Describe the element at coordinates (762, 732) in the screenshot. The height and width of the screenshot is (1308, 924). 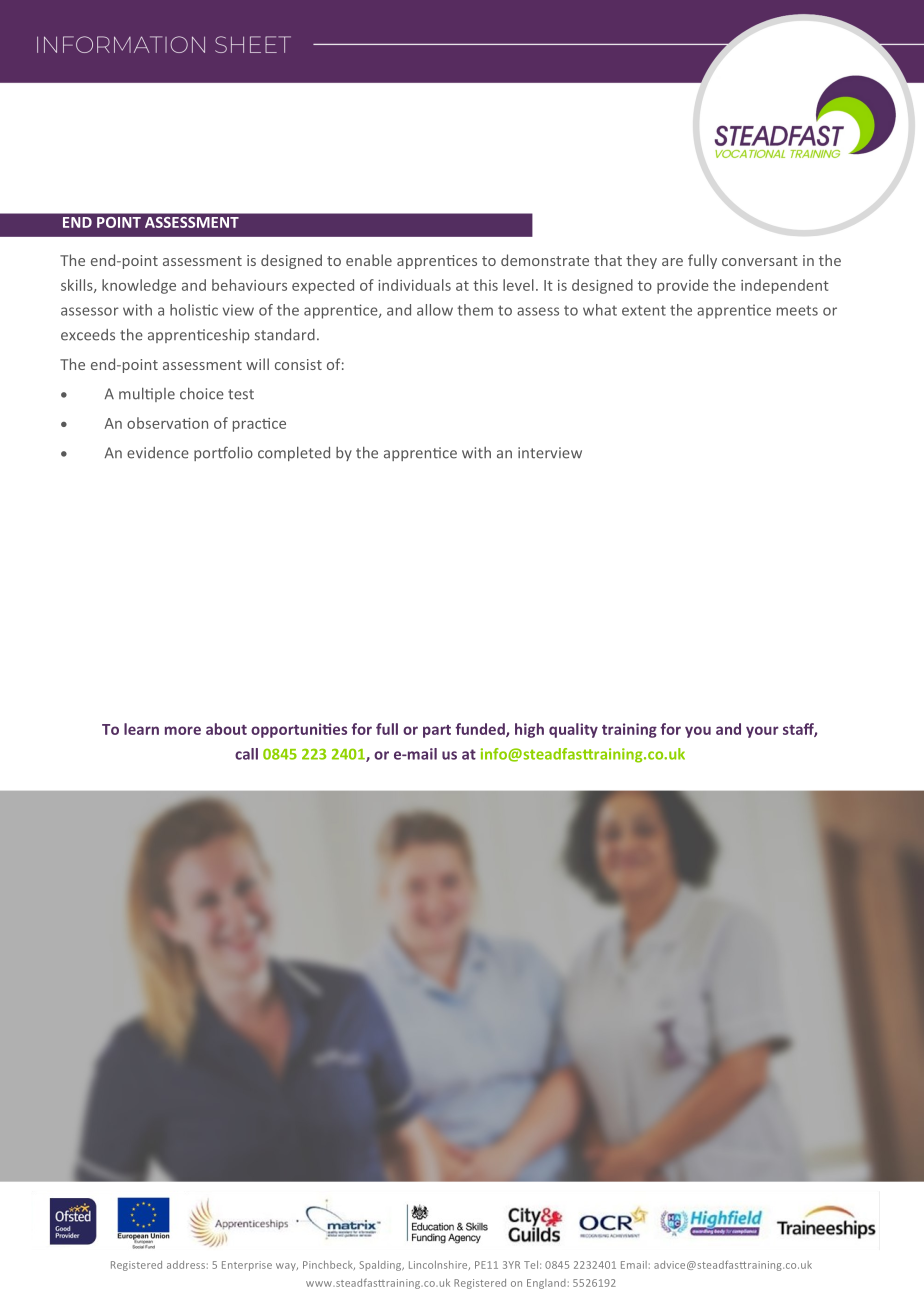
I see `your` at that location.
